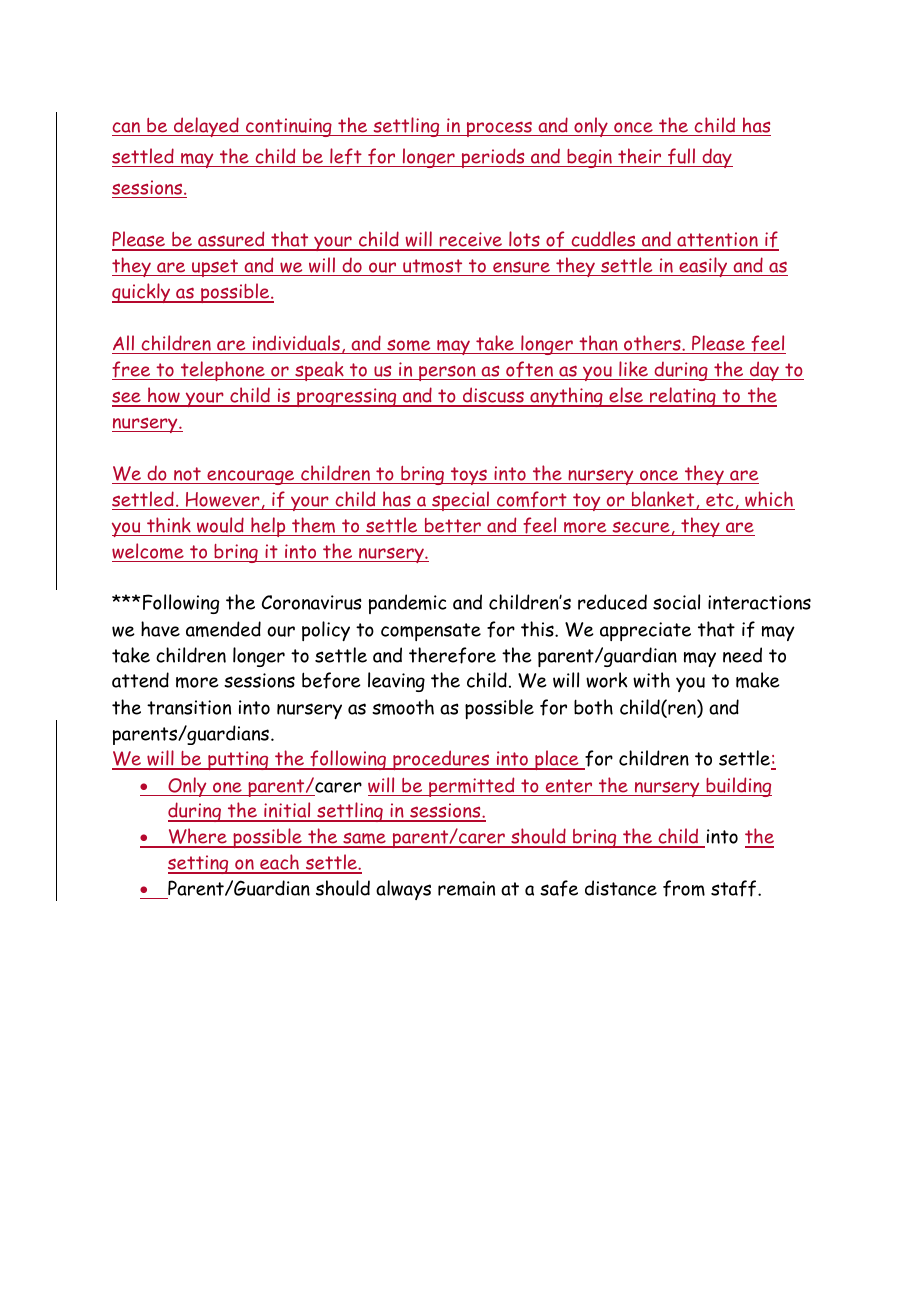 The image size is (924, 1307). What do you see at coordinates (199, 864) in the screenshot?
I see `setting` at bounding box center [199, 864].
